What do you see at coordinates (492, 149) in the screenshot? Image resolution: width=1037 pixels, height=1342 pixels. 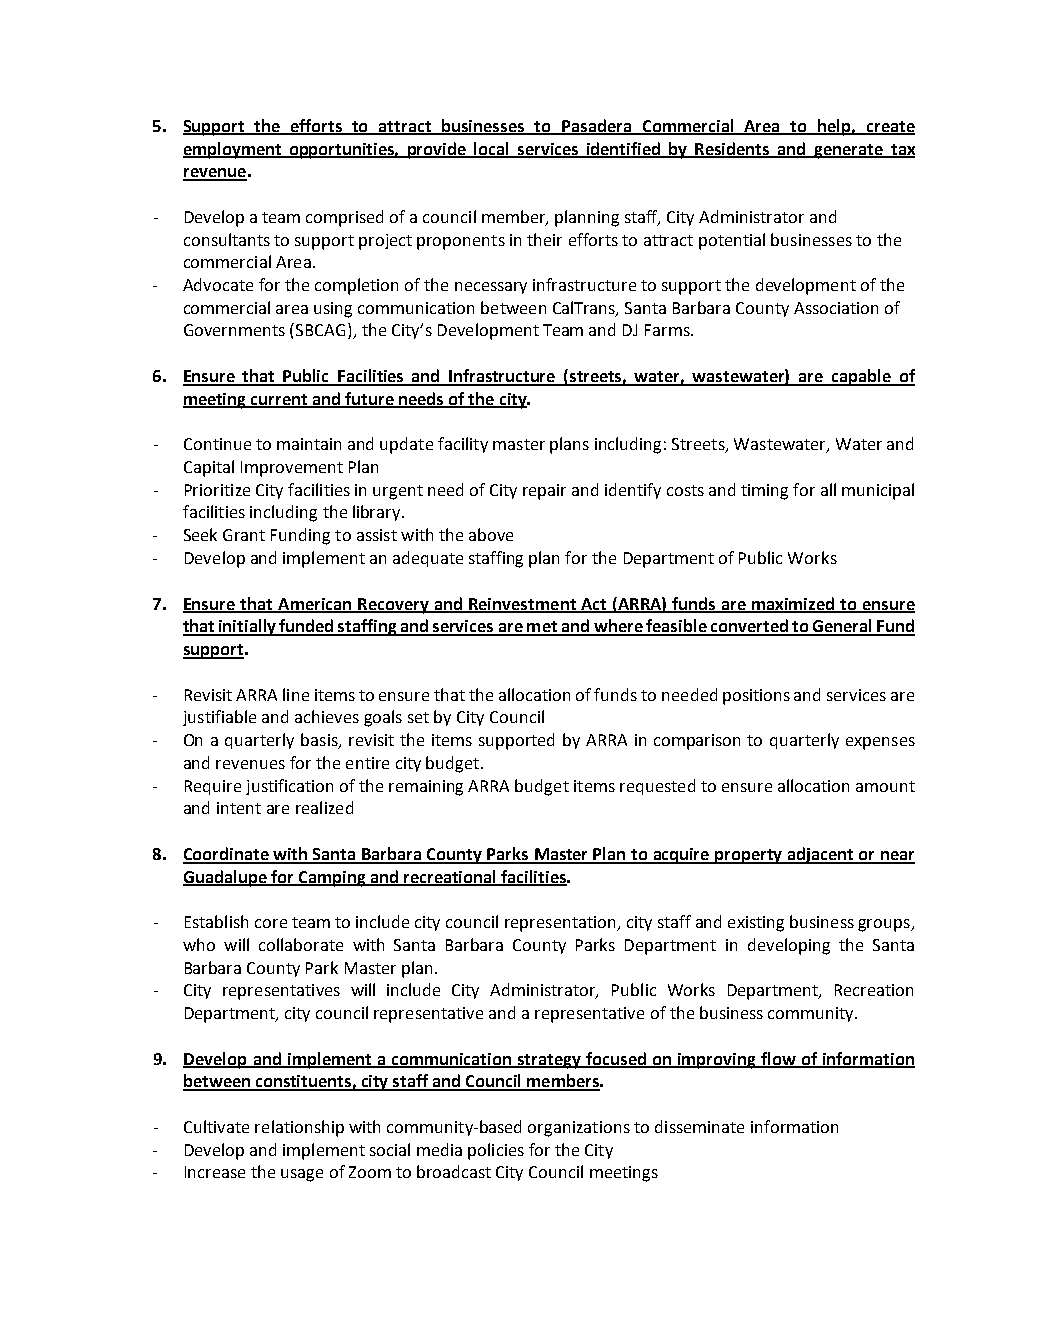 I see `local` at bounding box center [492, 149].
